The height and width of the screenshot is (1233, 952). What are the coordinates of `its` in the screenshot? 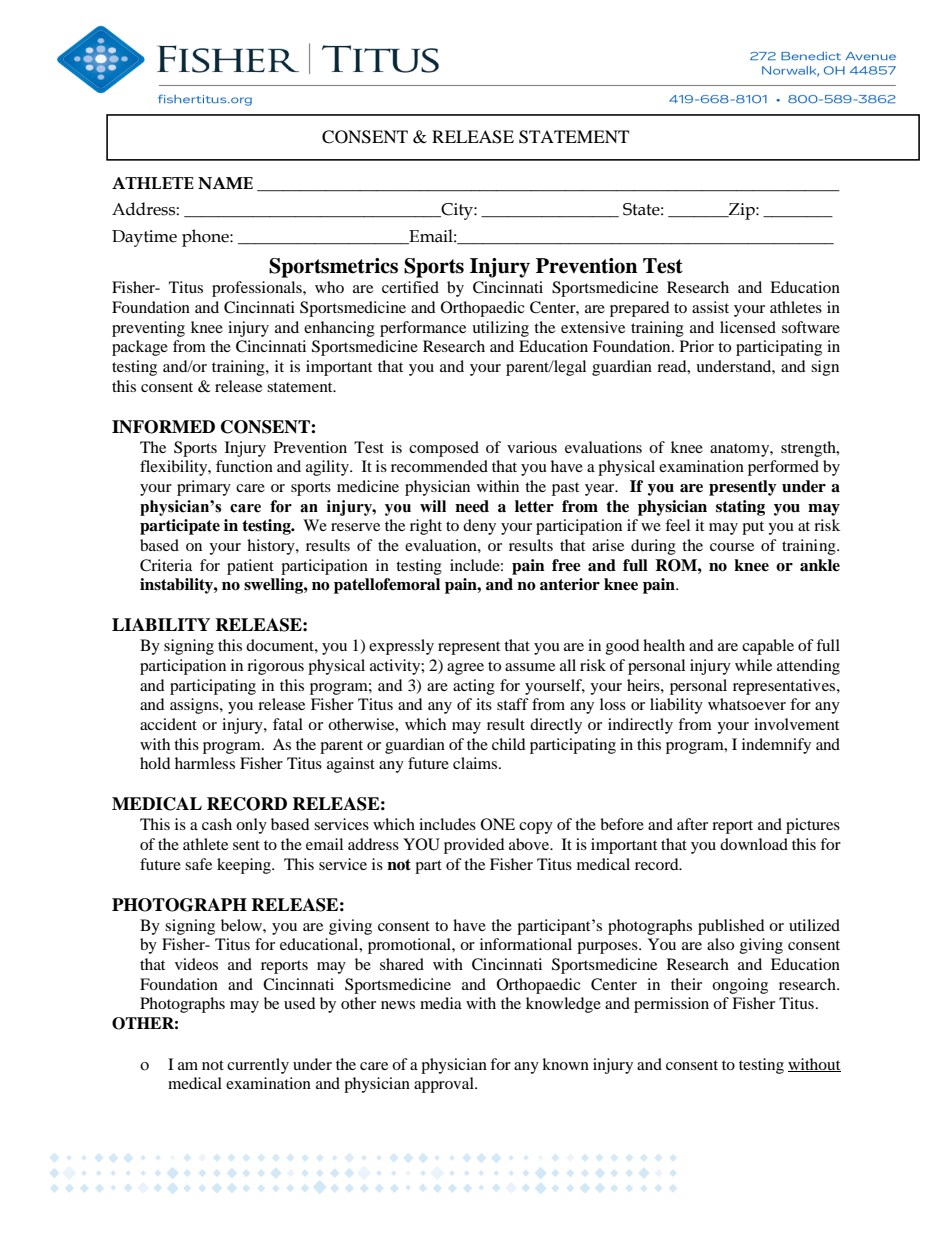 It's located at (484, 704).
